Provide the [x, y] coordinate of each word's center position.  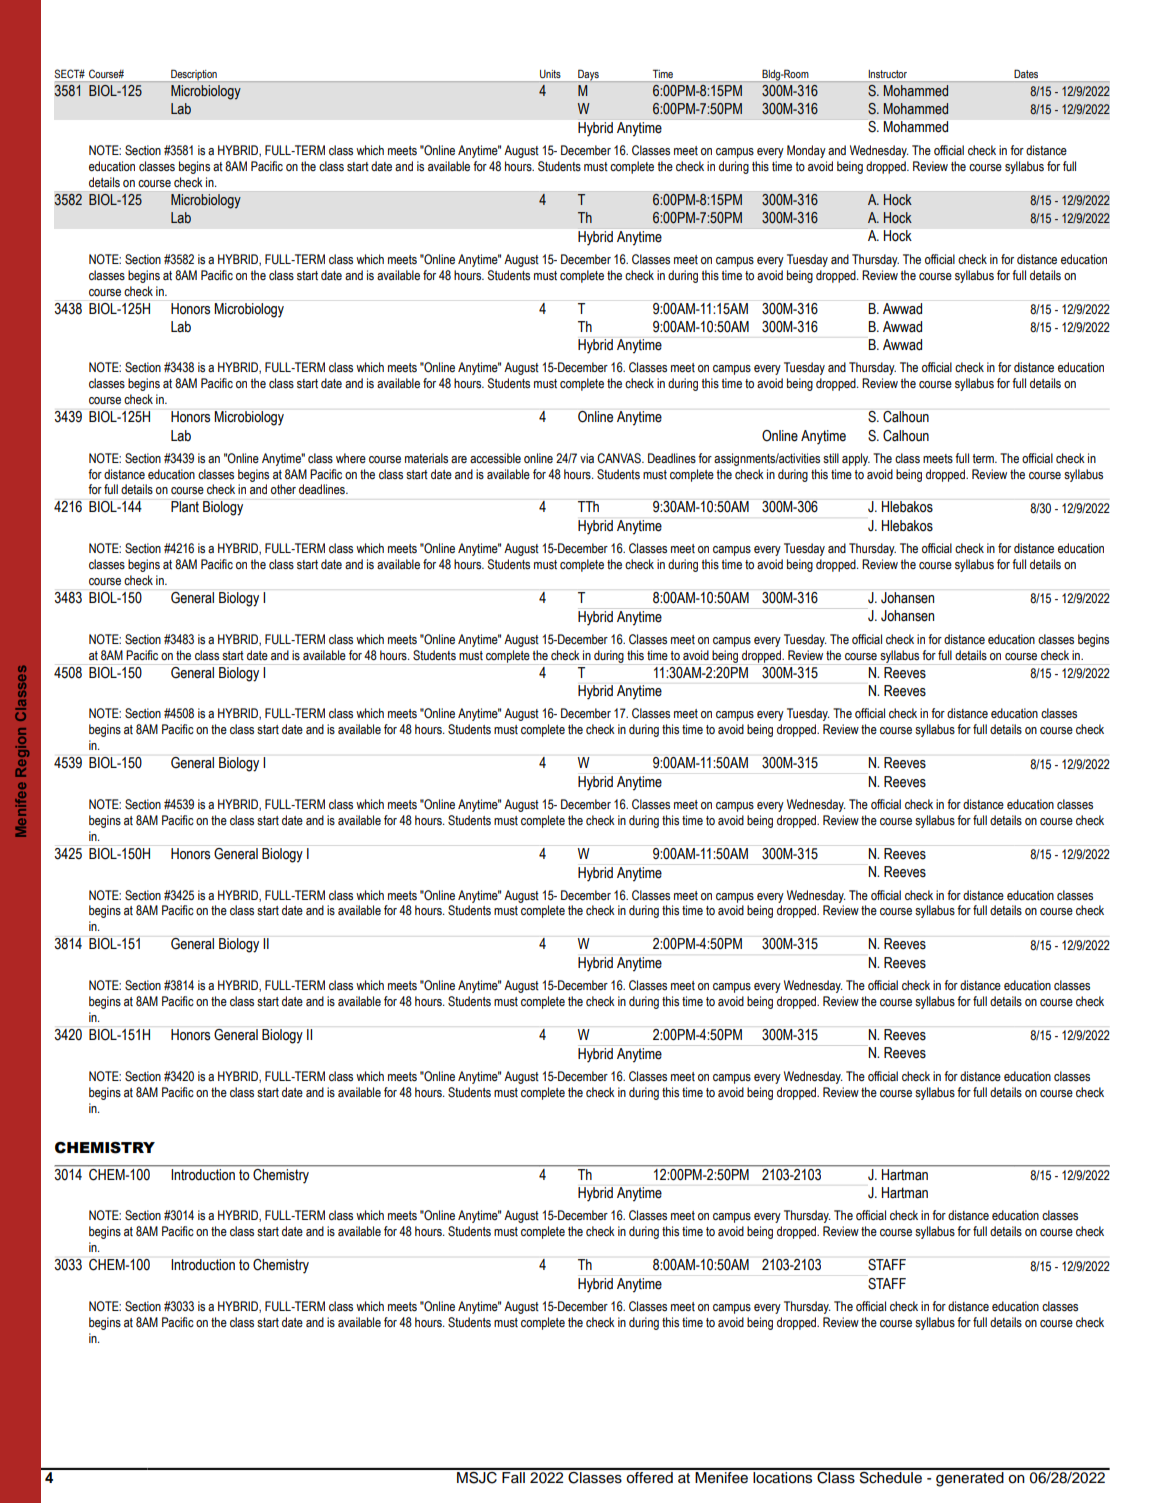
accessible [495, 458]
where [351, 458]
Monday [806, 151]
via [587, 458]
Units [550, 74]
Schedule [890, 1476]
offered [649, 1476]
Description [194, 76]
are [459, 459]
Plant [185, 507]
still [831, 458]
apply [856, 459]
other [283, 489]
